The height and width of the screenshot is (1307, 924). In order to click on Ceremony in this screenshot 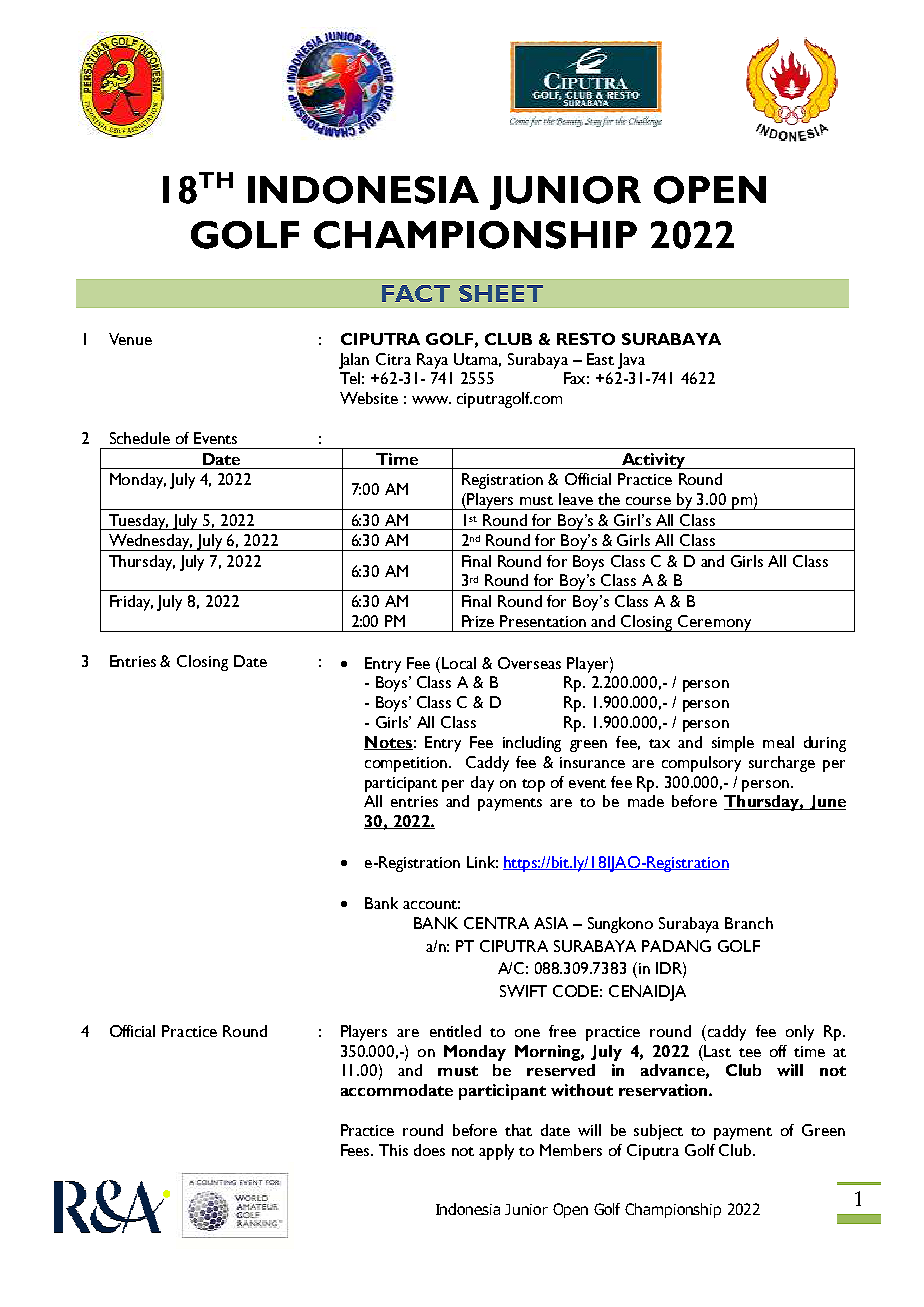, I will do `click(715, 623)`.
